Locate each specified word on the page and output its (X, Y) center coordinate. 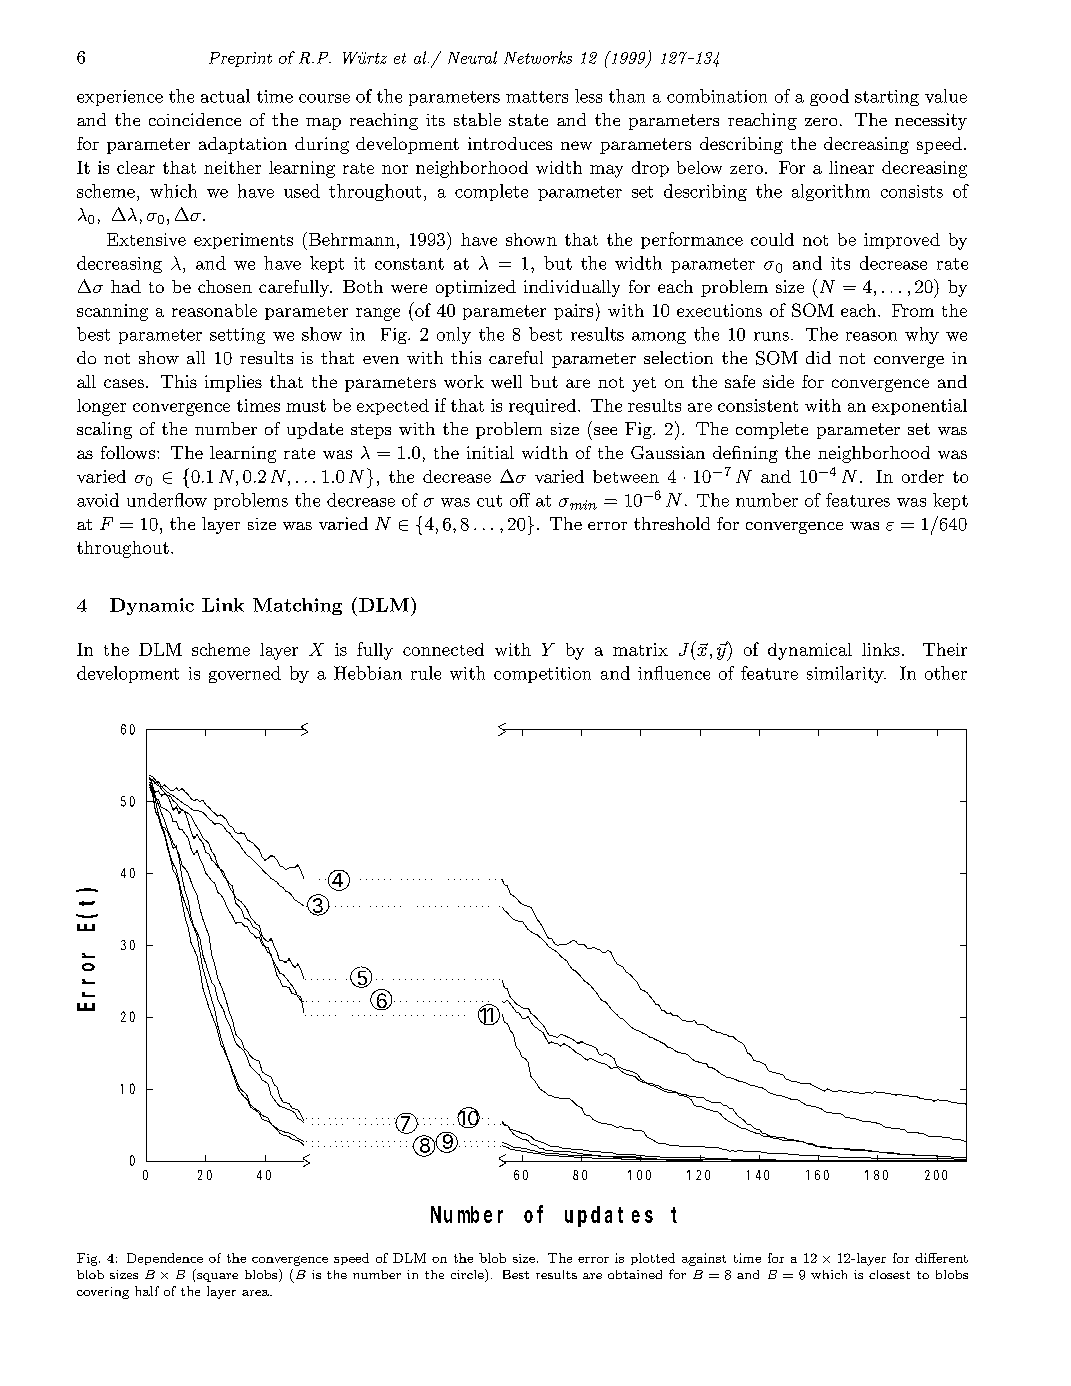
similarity (846, 674)
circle (468, 1275)
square (217, 1277)
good (829, 97)
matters (537, 97)
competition (542, 675)
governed (245, 674)
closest (889, 1274)
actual (225, 96)
